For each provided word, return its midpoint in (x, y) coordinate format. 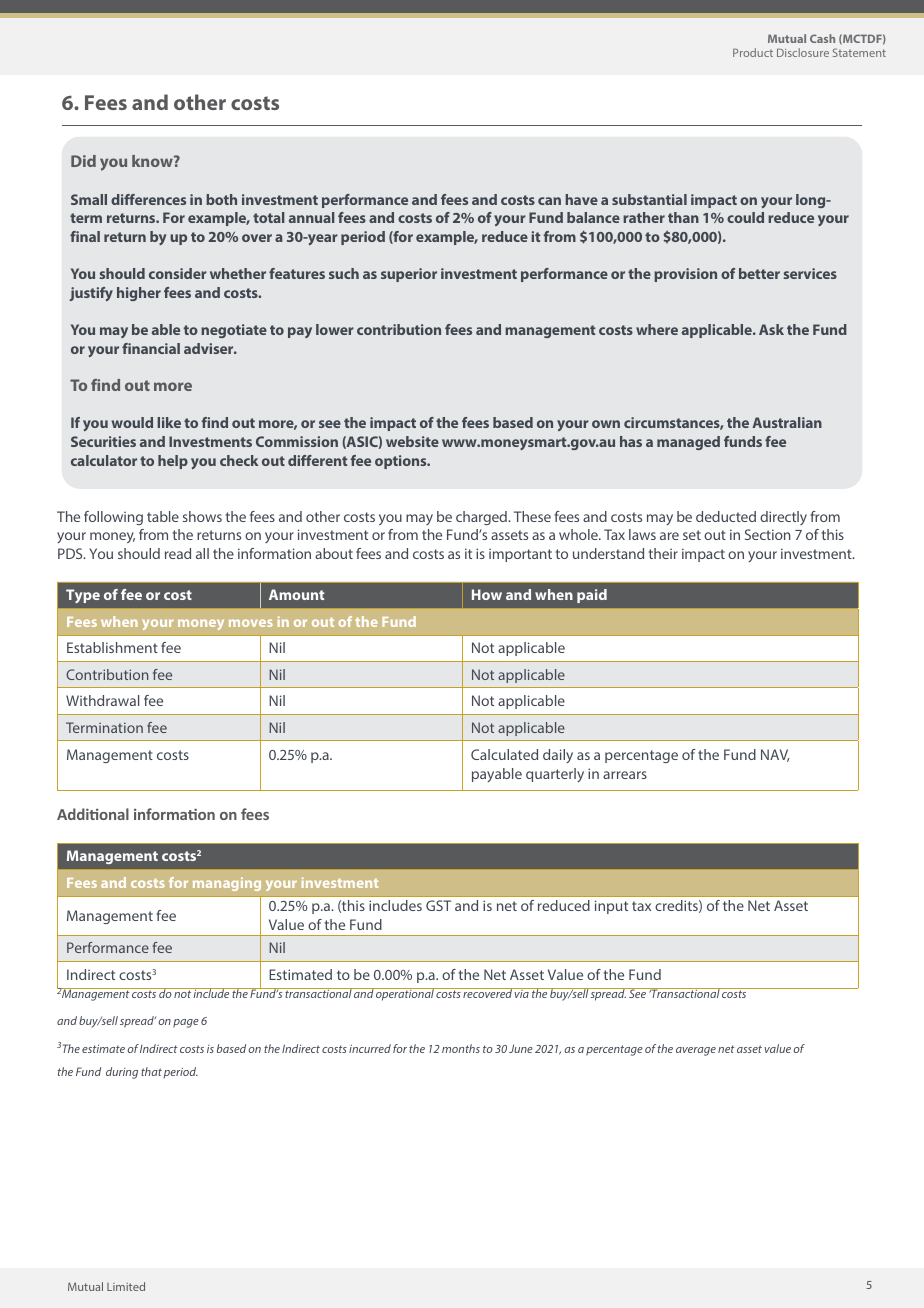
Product (753, 52)
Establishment (112, 647)
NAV (775, 755)
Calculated (504, 754)
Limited (126, 1286)
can (549, 201)
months (461, 1048)
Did (83, 161)
